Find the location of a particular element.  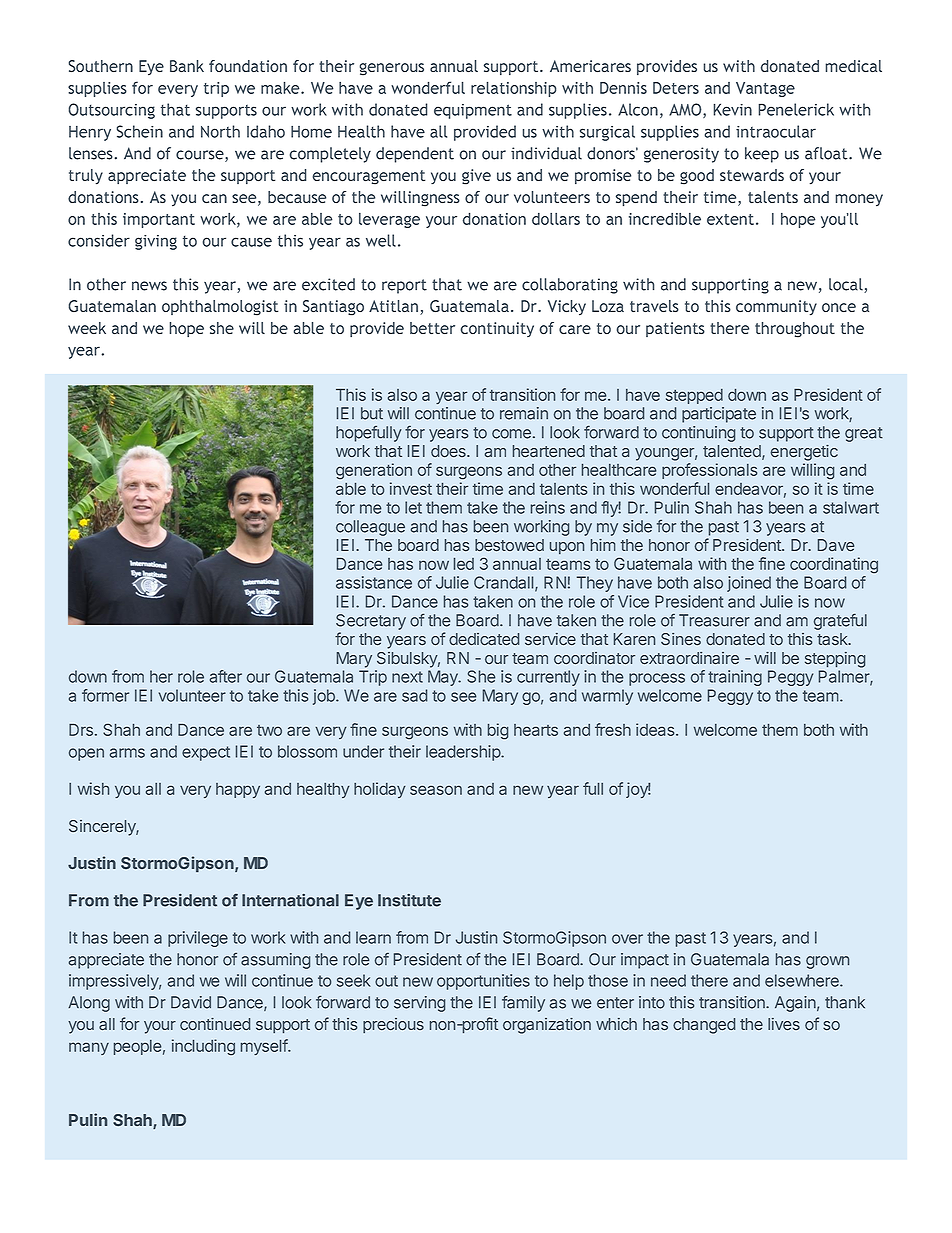

family is located at coordinates (523, 1004).
